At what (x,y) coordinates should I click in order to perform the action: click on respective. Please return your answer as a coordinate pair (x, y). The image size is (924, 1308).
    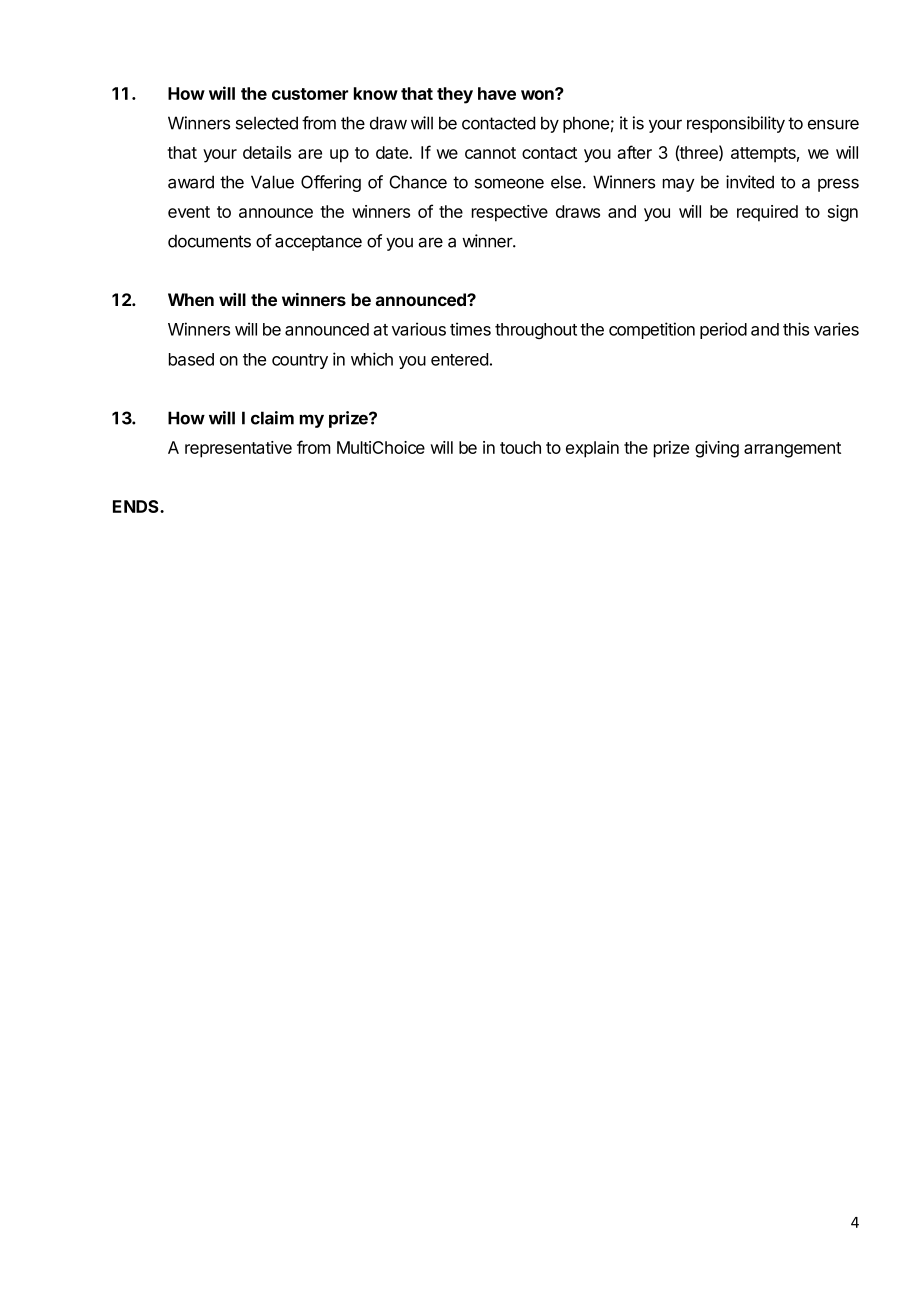
    Looking at the image, I should click on (510, 213).
